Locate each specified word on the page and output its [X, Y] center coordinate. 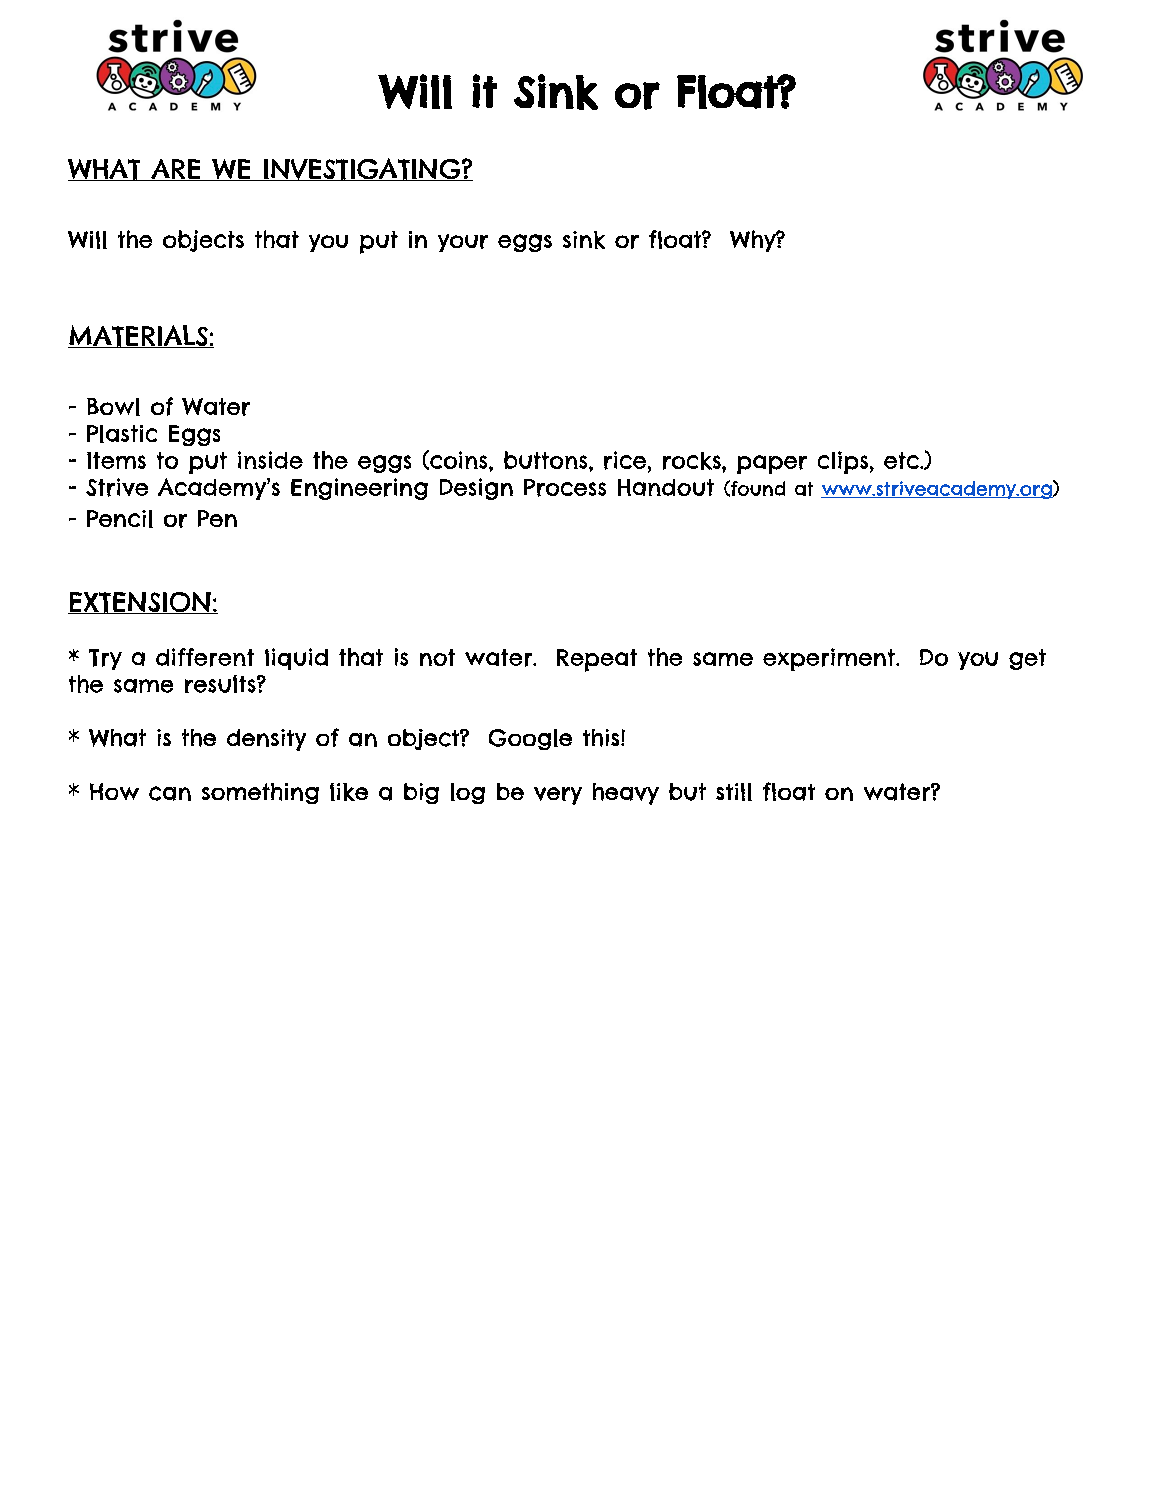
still [734, 792]
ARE [176, 170]
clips [843, 462]
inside [270, 460]
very [558, 796]
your [463, 243]
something [260, 793]
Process [565, 488]
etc [901, 460]
